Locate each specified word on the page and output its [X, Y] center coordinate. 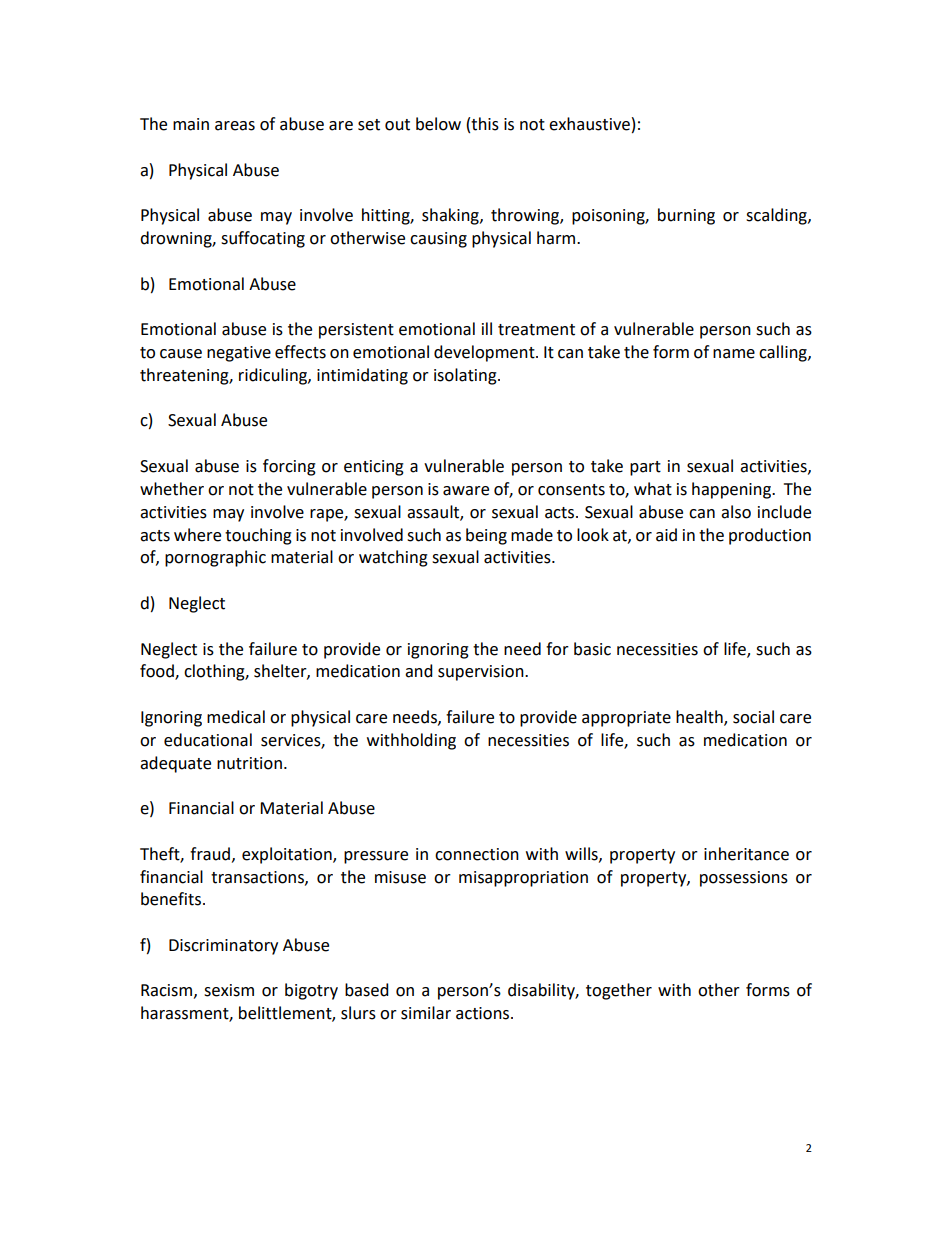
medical [236, 717]
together [619, 991]
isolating [466, 376]
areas [235, 126]
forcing [289, 467]
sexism [229, 990]
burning [686, 216]
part [645, 468]
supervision [482, 673]
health [700, 718]
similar [426, 1013]
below [438, 124]
